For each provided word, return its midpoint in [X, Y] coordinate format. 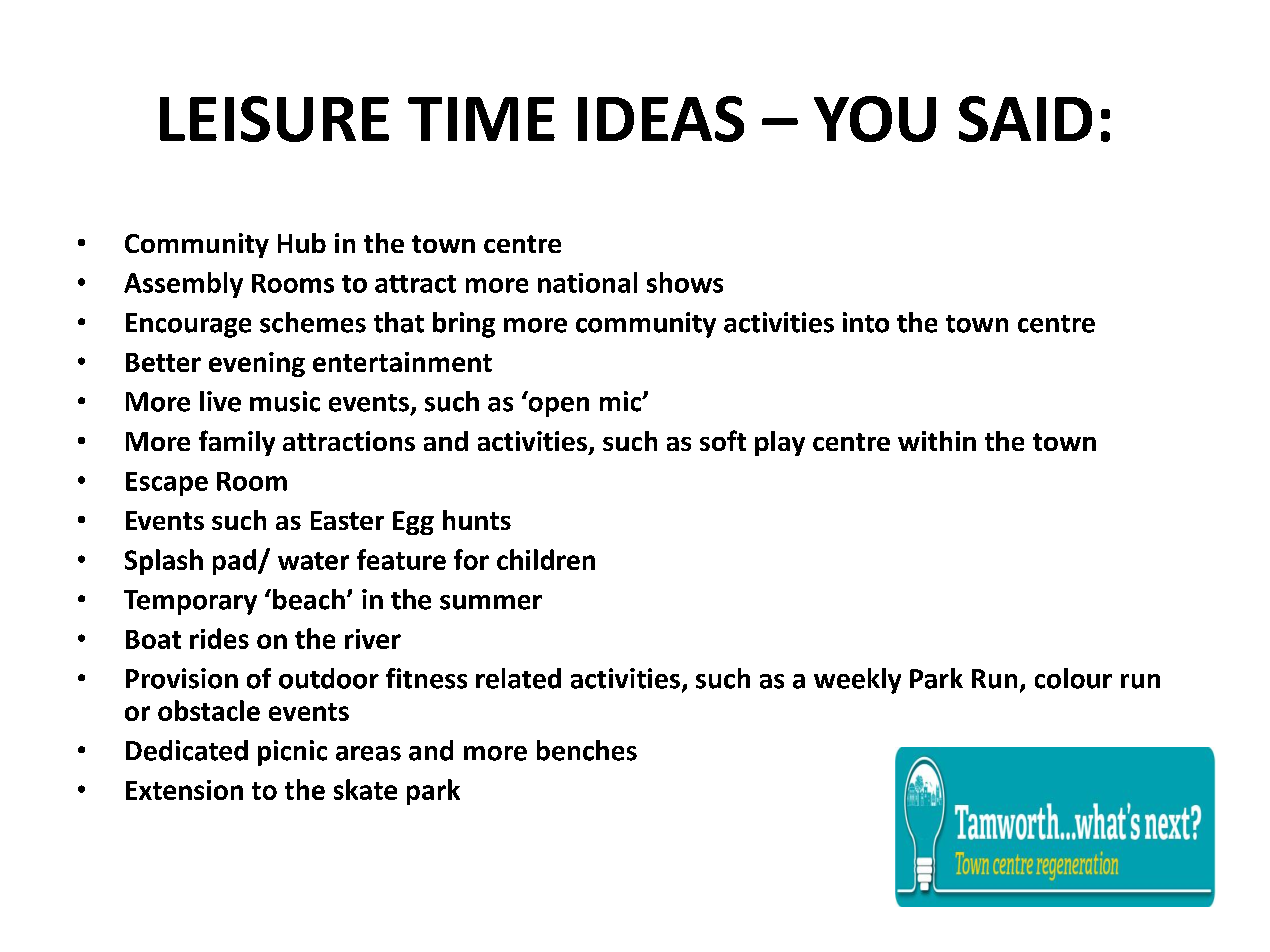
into [866, 322]
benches [587, 750]
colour [1073, 678]
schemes [313, 322]
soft [723, 440]
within [937, 441]
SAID [1025, 119]
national [587, 282]
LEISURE [274, 119]
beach [309, 599]
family [237, 443]
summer [491, 602]
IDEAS [661, 119]
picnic [292, 753]
